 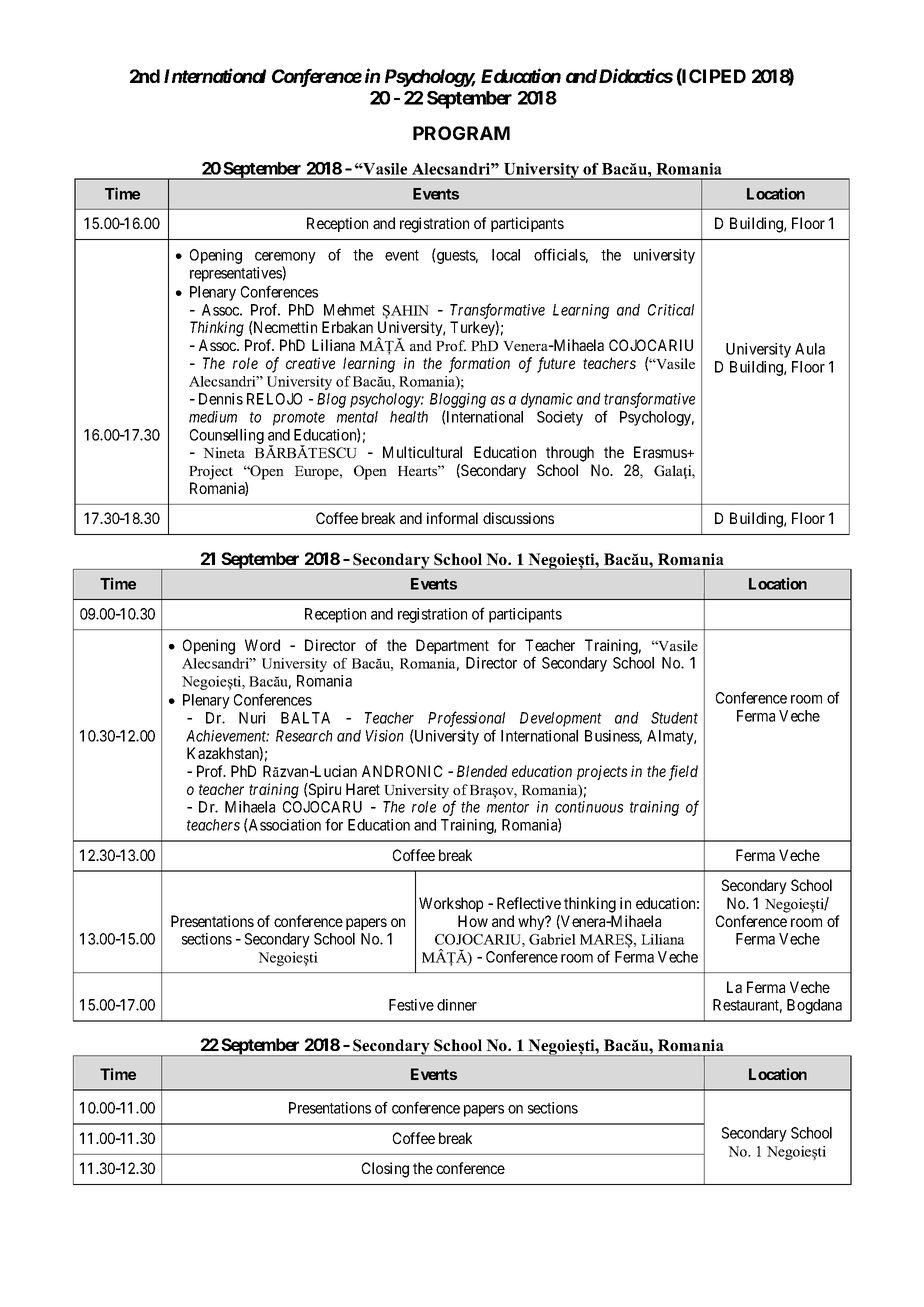 I want to click on PROGRAM, so click(x=461, y=133).
